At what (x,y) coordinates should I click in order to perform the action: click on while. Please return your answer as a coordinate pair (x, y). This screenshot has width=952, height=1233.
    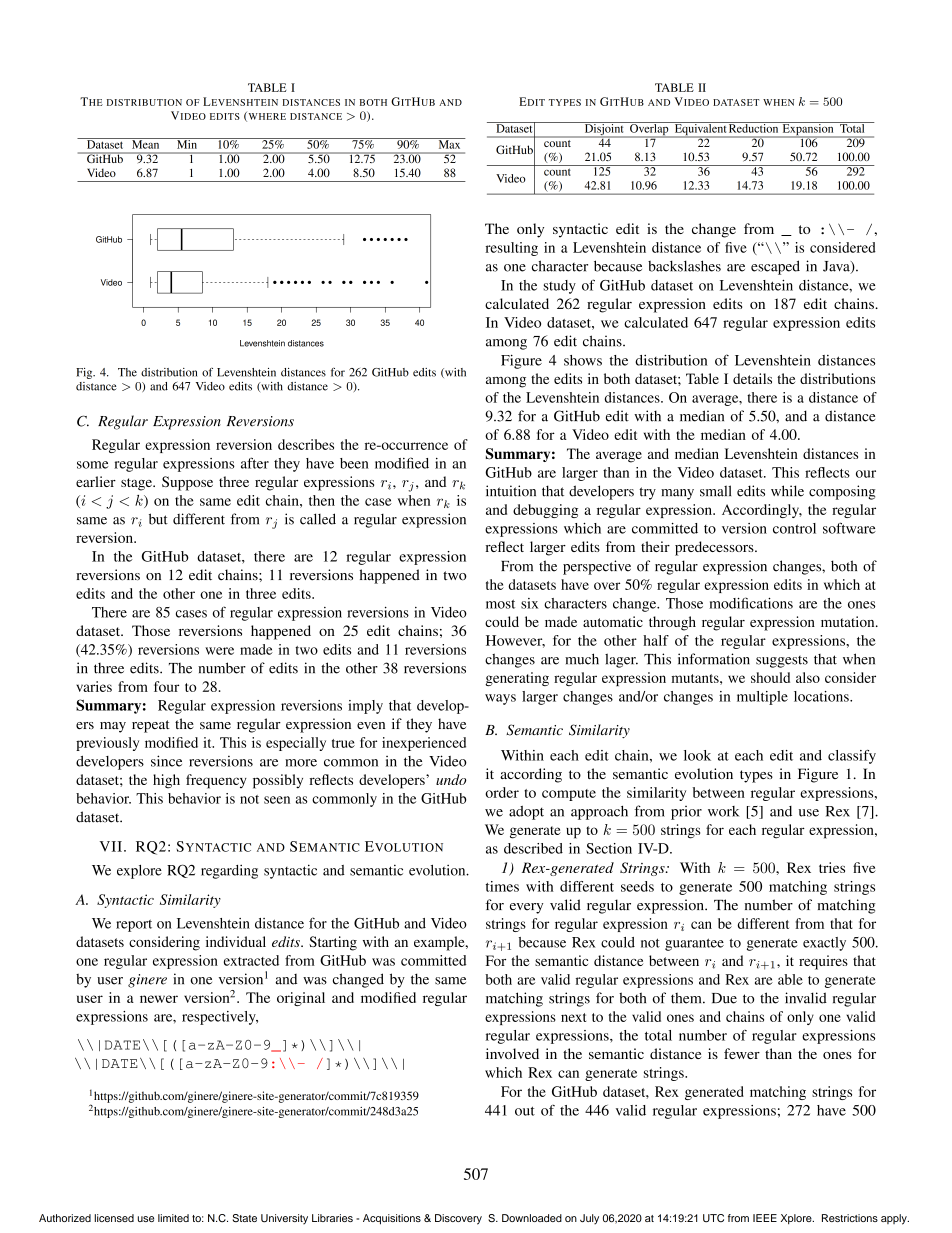
    Looking at the image, I should click on (787, 491).
